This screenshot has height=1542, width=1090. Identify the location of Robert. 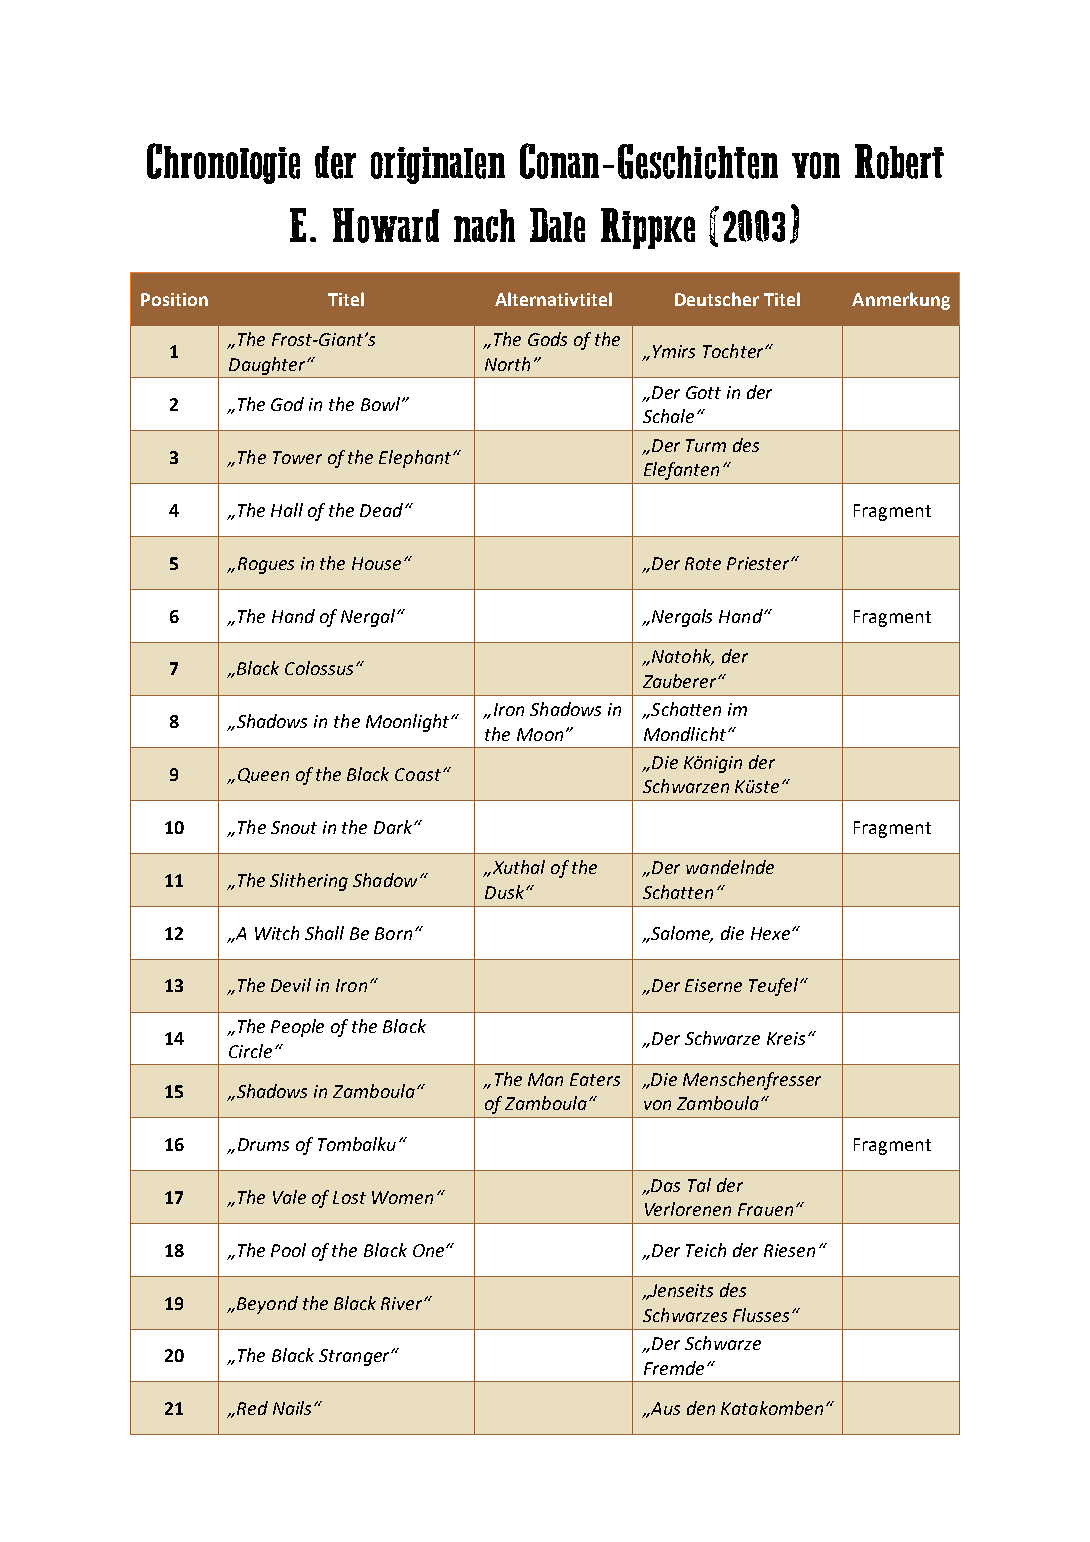
(899, 161).
